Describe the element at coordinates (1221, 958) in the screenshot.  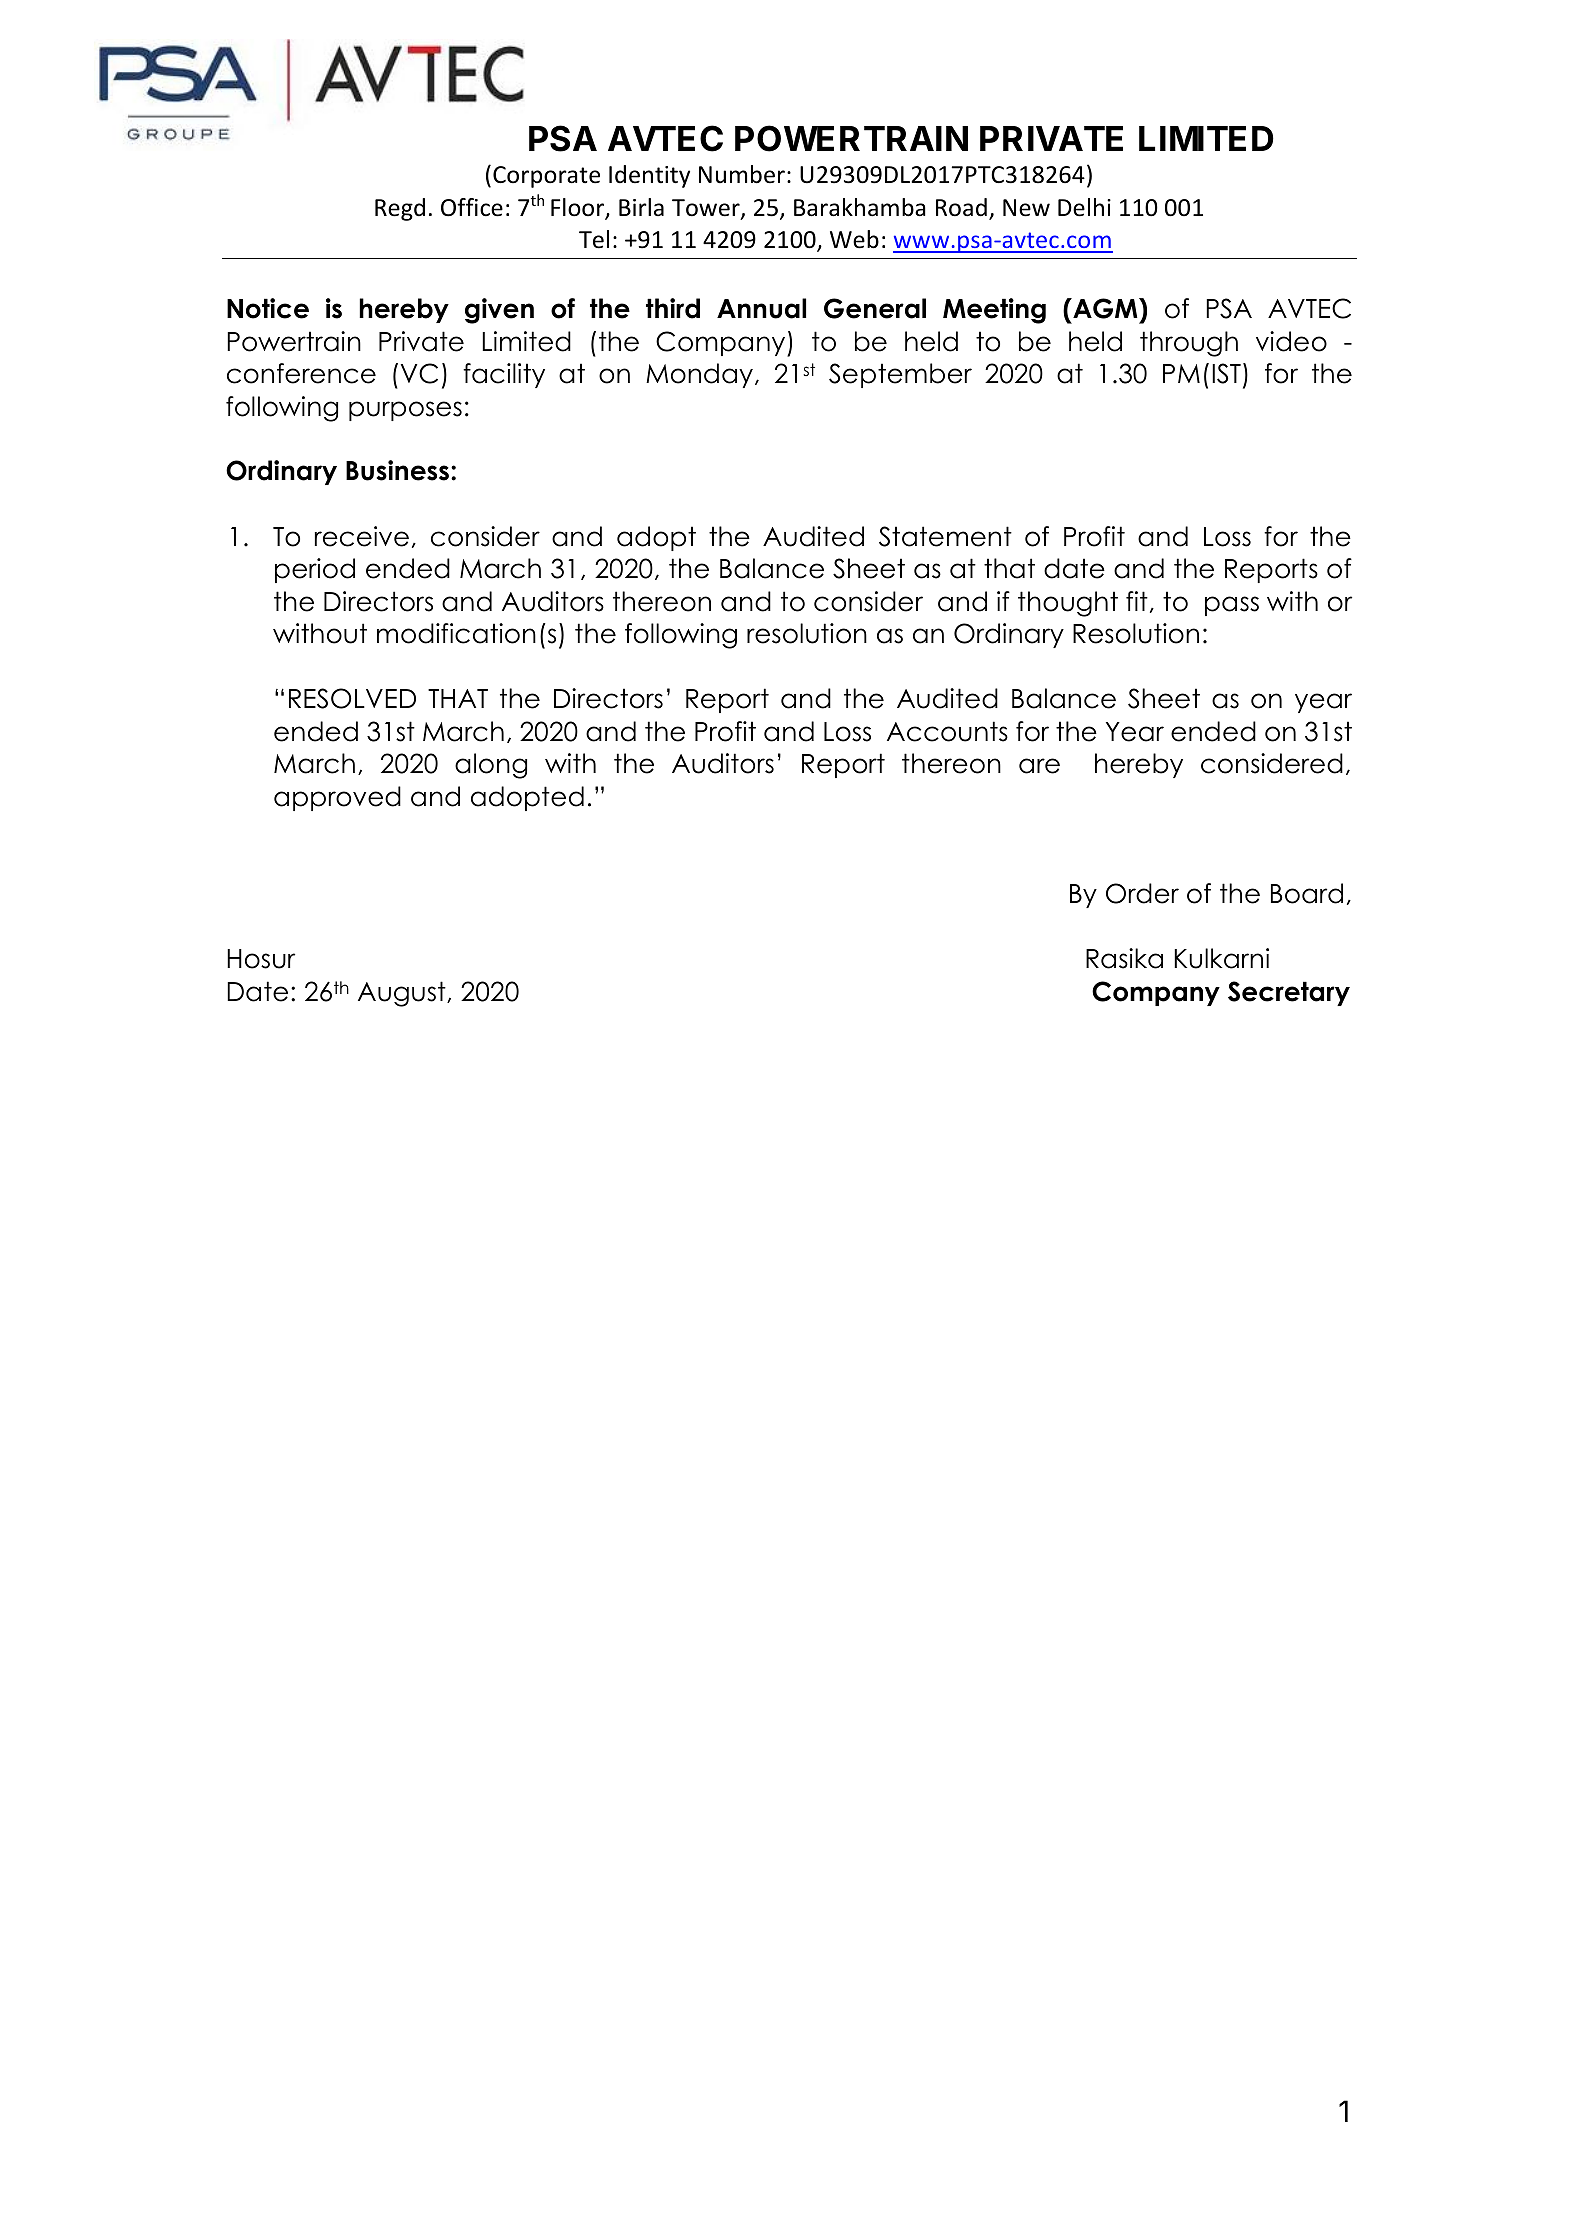
I see `Kulkarni` at that location.
